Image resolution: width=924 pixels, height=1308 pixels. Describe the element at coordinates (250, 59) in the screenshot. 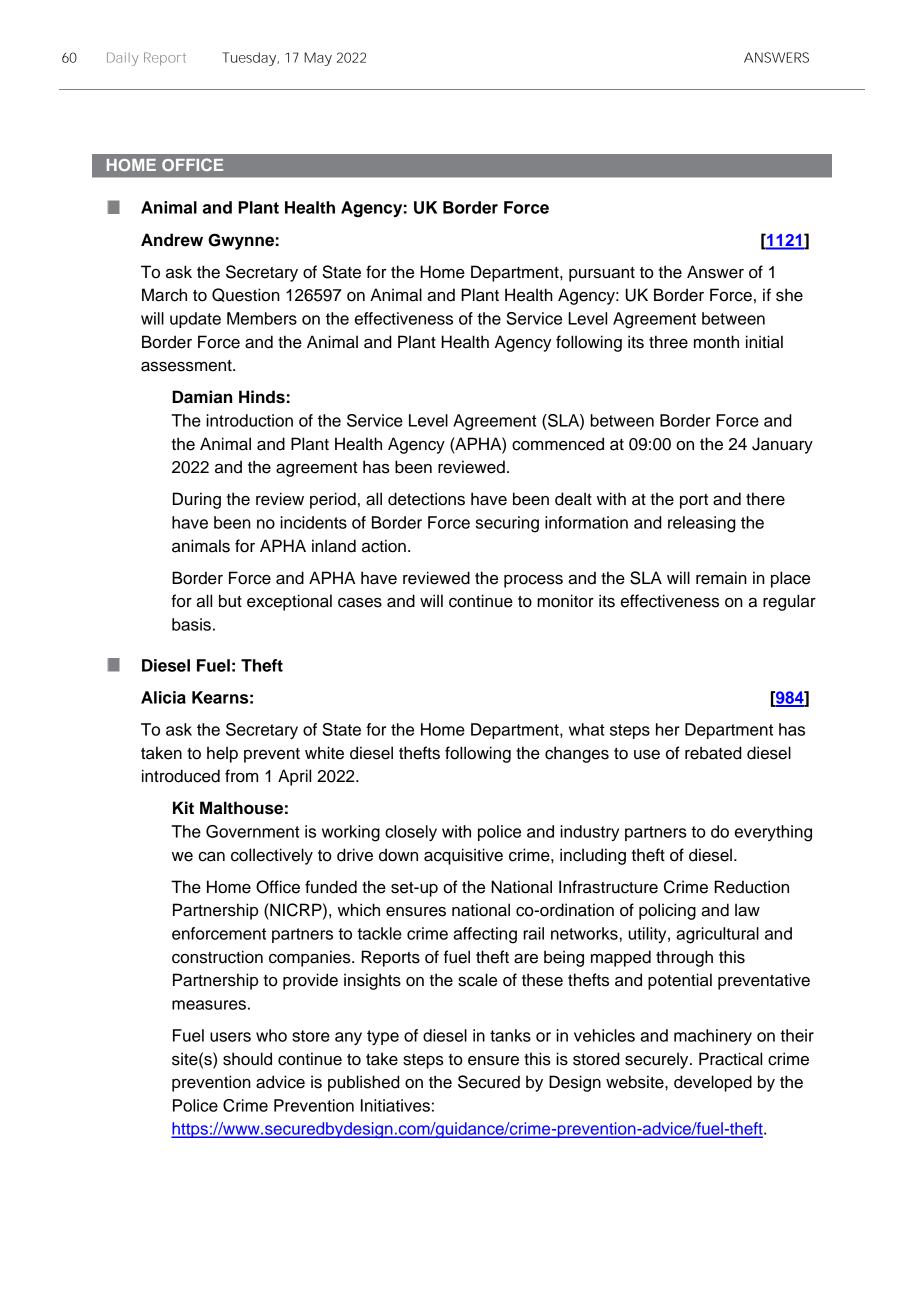

I see `Tuesday` at that location.
